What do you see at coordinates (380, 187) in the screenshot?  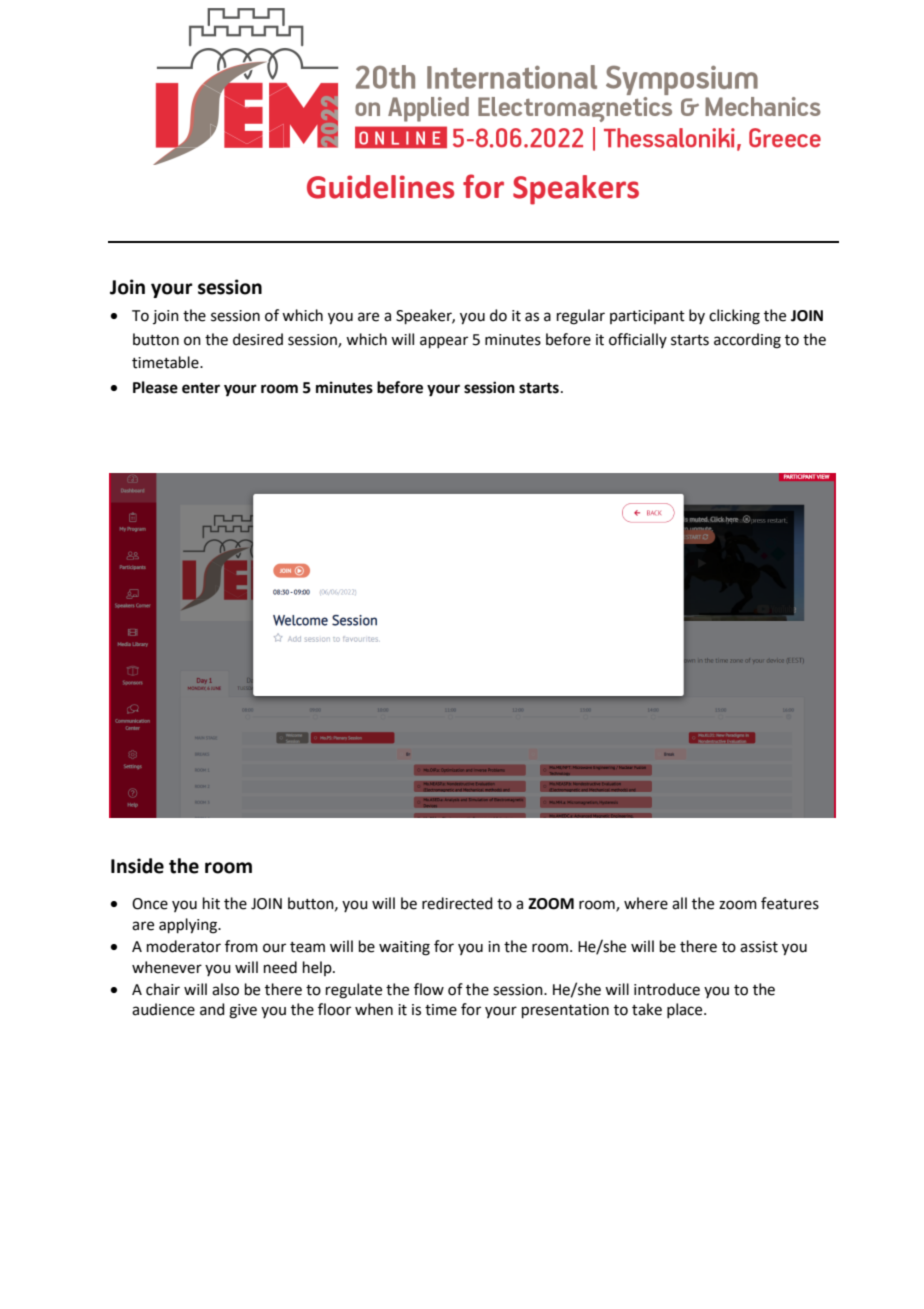 I see `Guidelines` at bounding box center [380, 187].
